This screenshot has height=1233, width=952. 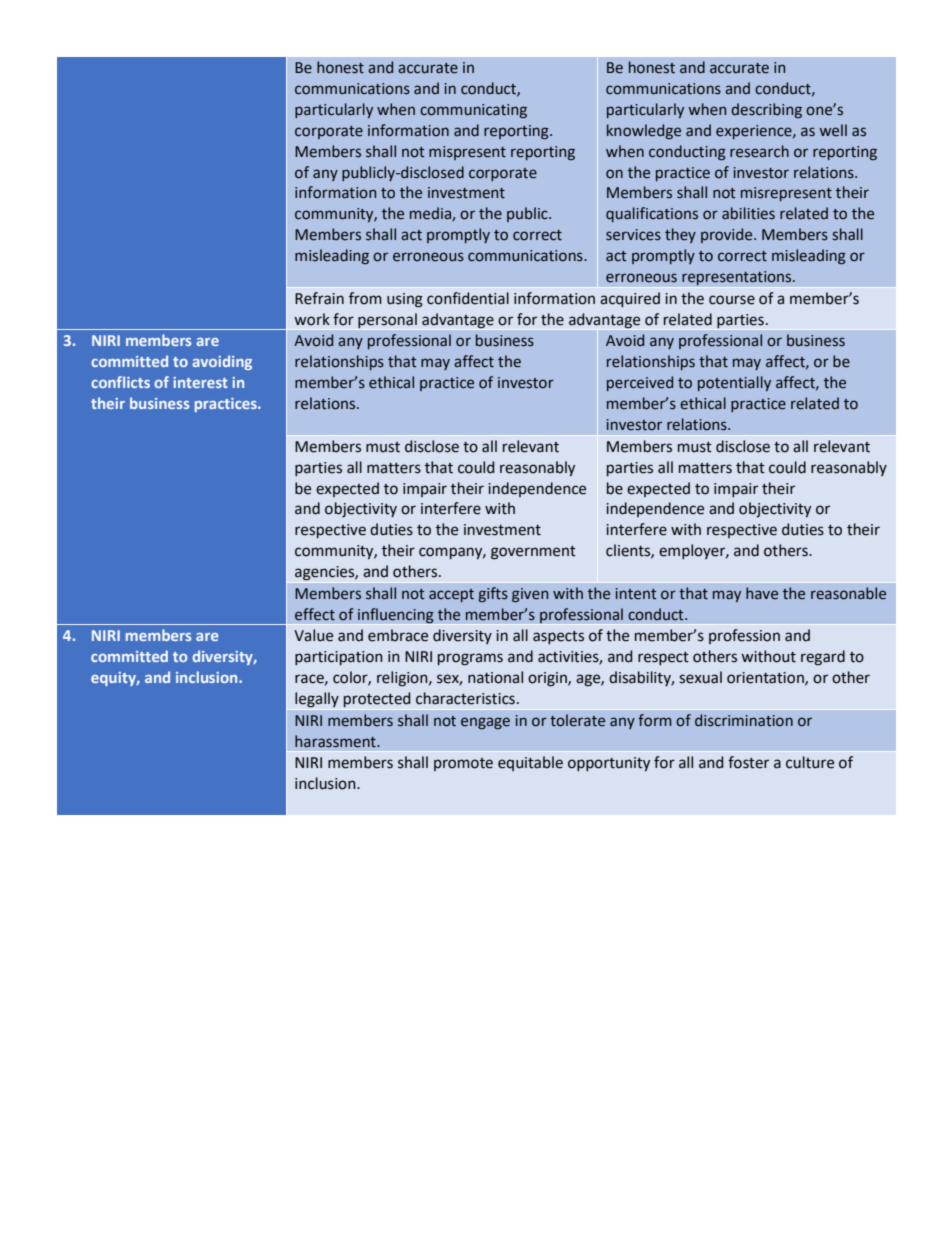 I want to click on course, so click(x=732, y=300).
